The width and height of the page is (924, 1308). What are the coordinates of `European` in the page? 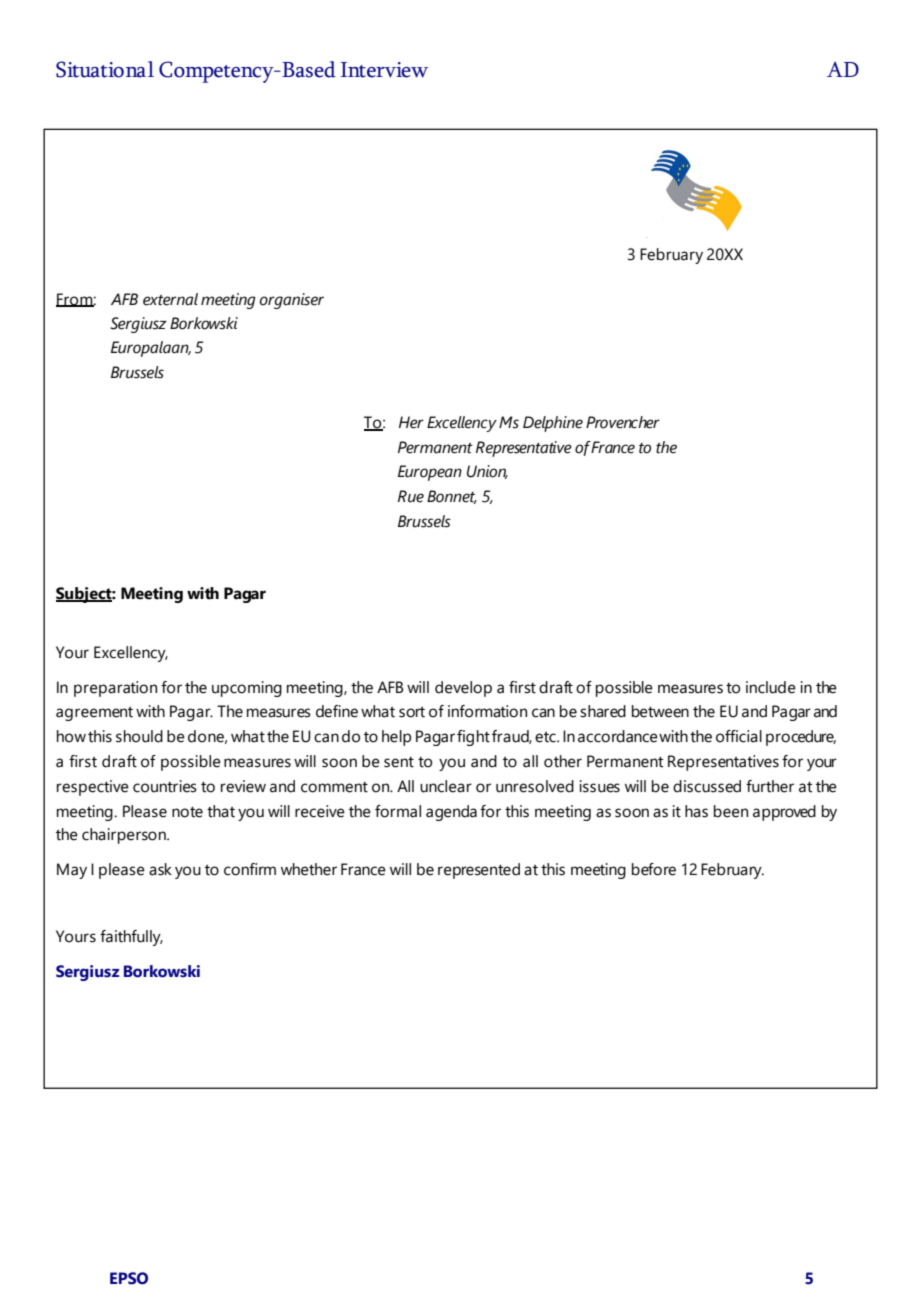 It's located at (430, 473).
